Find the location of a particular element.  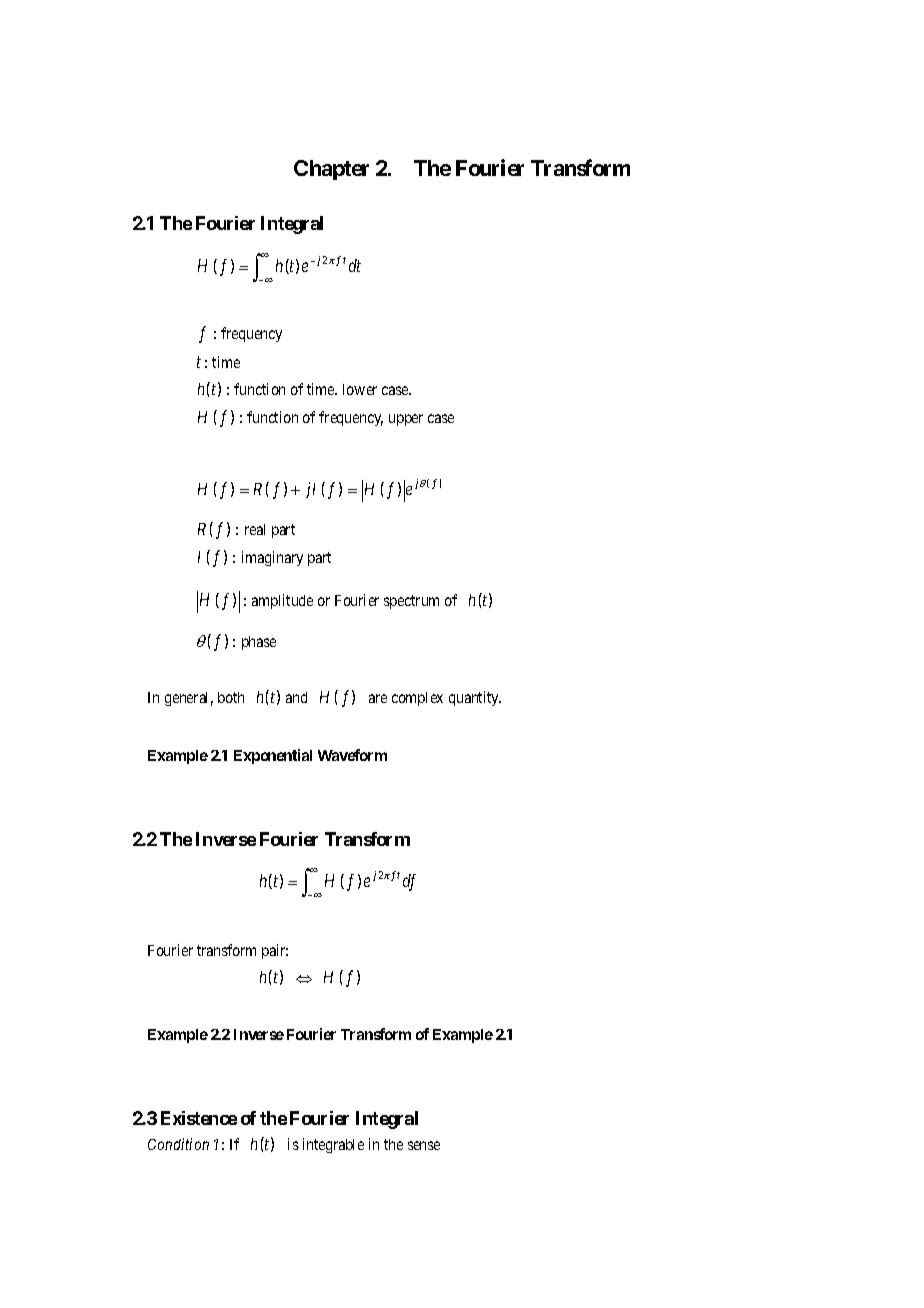

complex is located at coordinates (417, 699).
